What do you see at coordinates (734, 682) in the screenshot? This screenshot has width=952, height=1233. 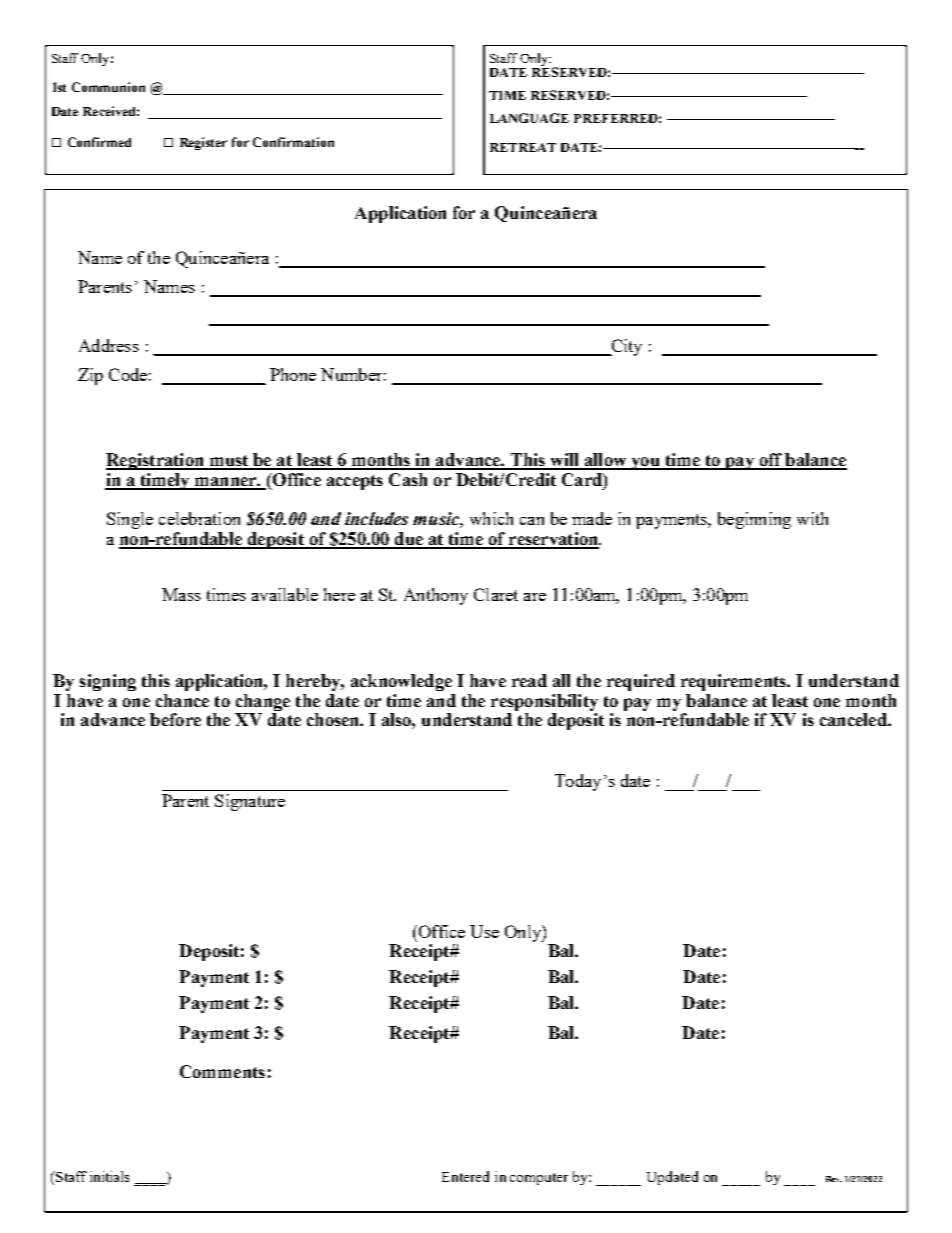 I see `requirements` at bounding box center [734, 682].
